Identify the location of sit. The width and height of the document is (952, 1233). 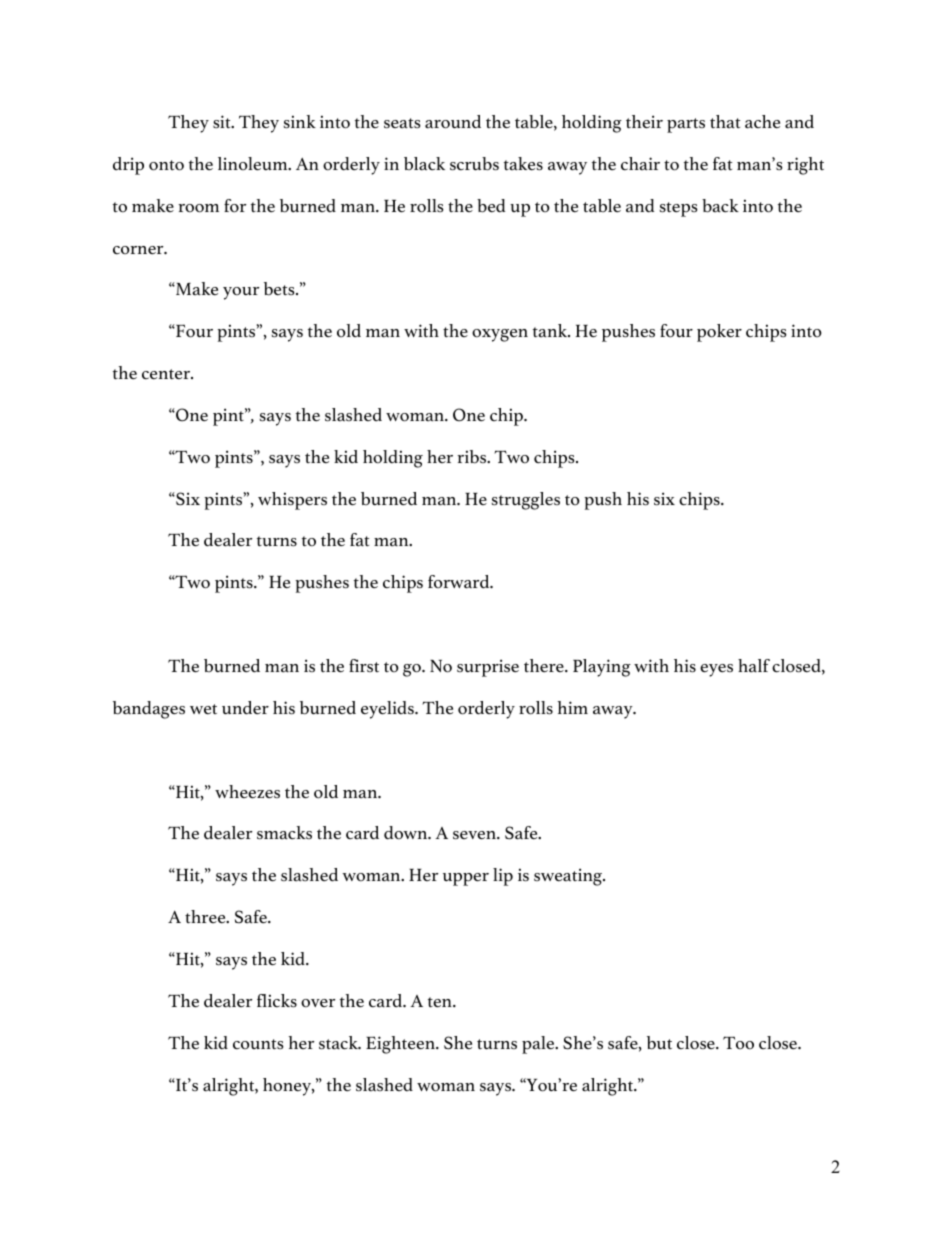
(223, 122).
